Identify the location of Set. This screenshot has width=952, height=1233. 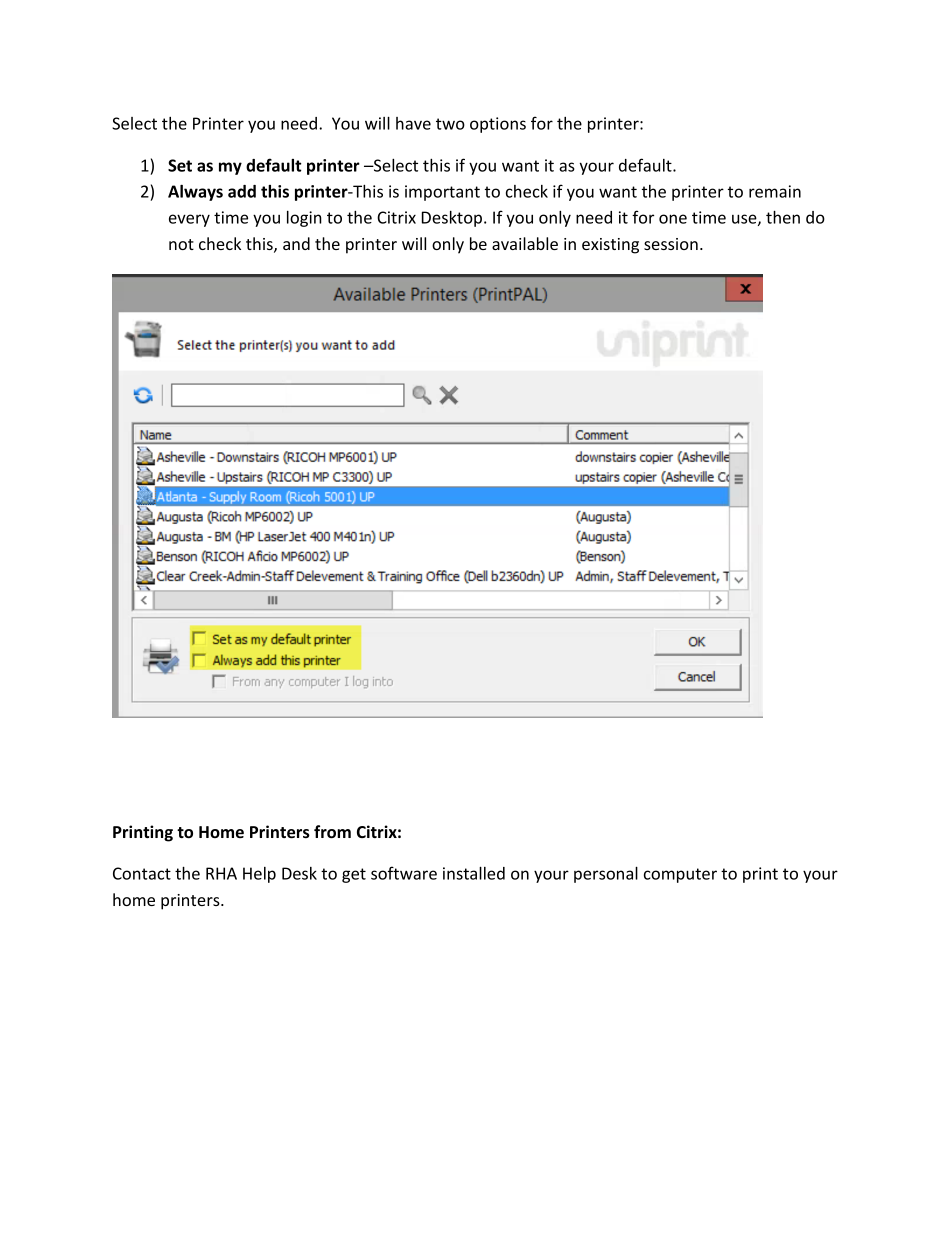
(180, 165).
